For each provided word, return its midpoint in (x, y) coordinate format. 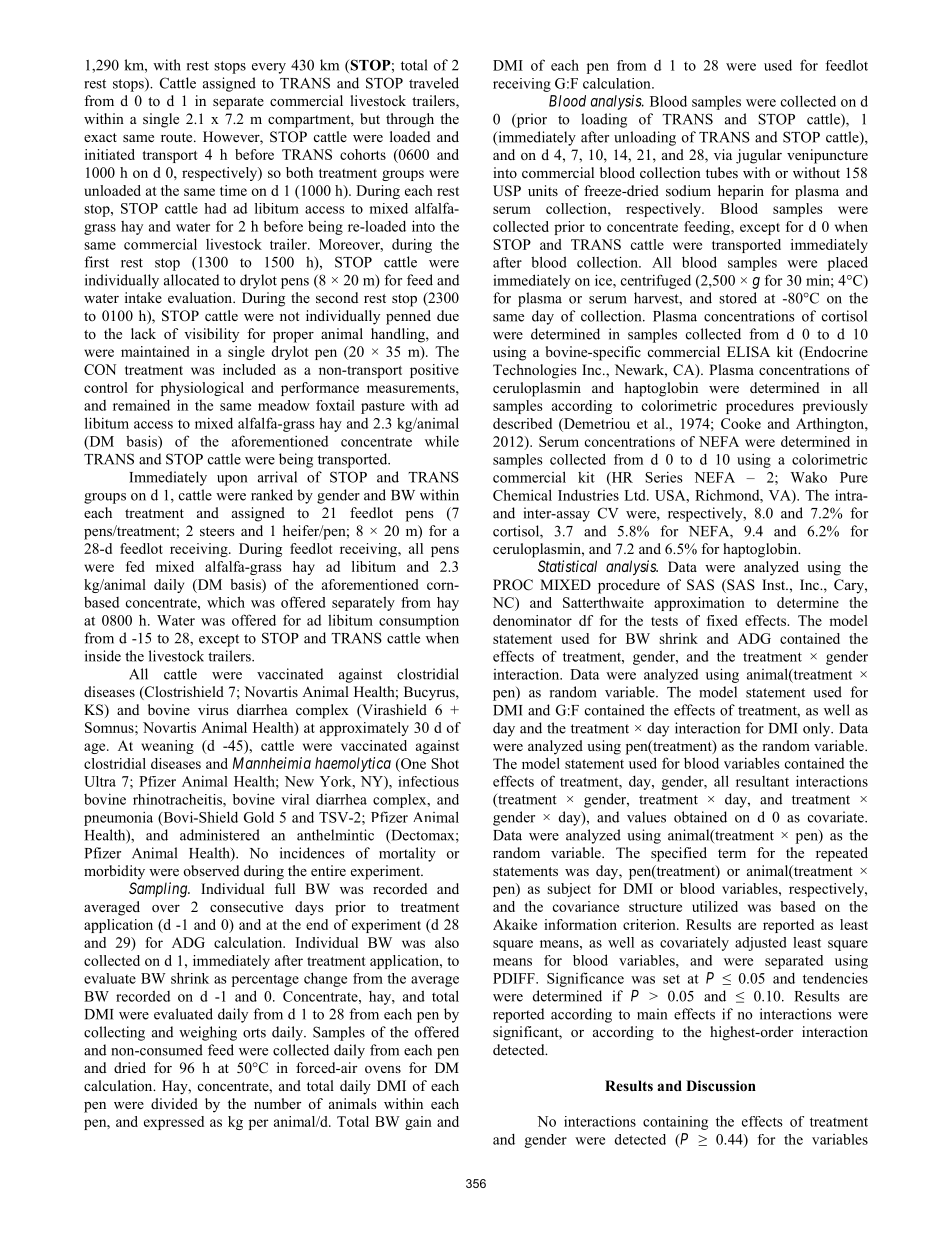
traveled (434, 83)
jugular (759, 156)
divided (174, 1103)
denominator (532, 620)
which (226, 602)
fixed (722, 620)
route (178, 138)
